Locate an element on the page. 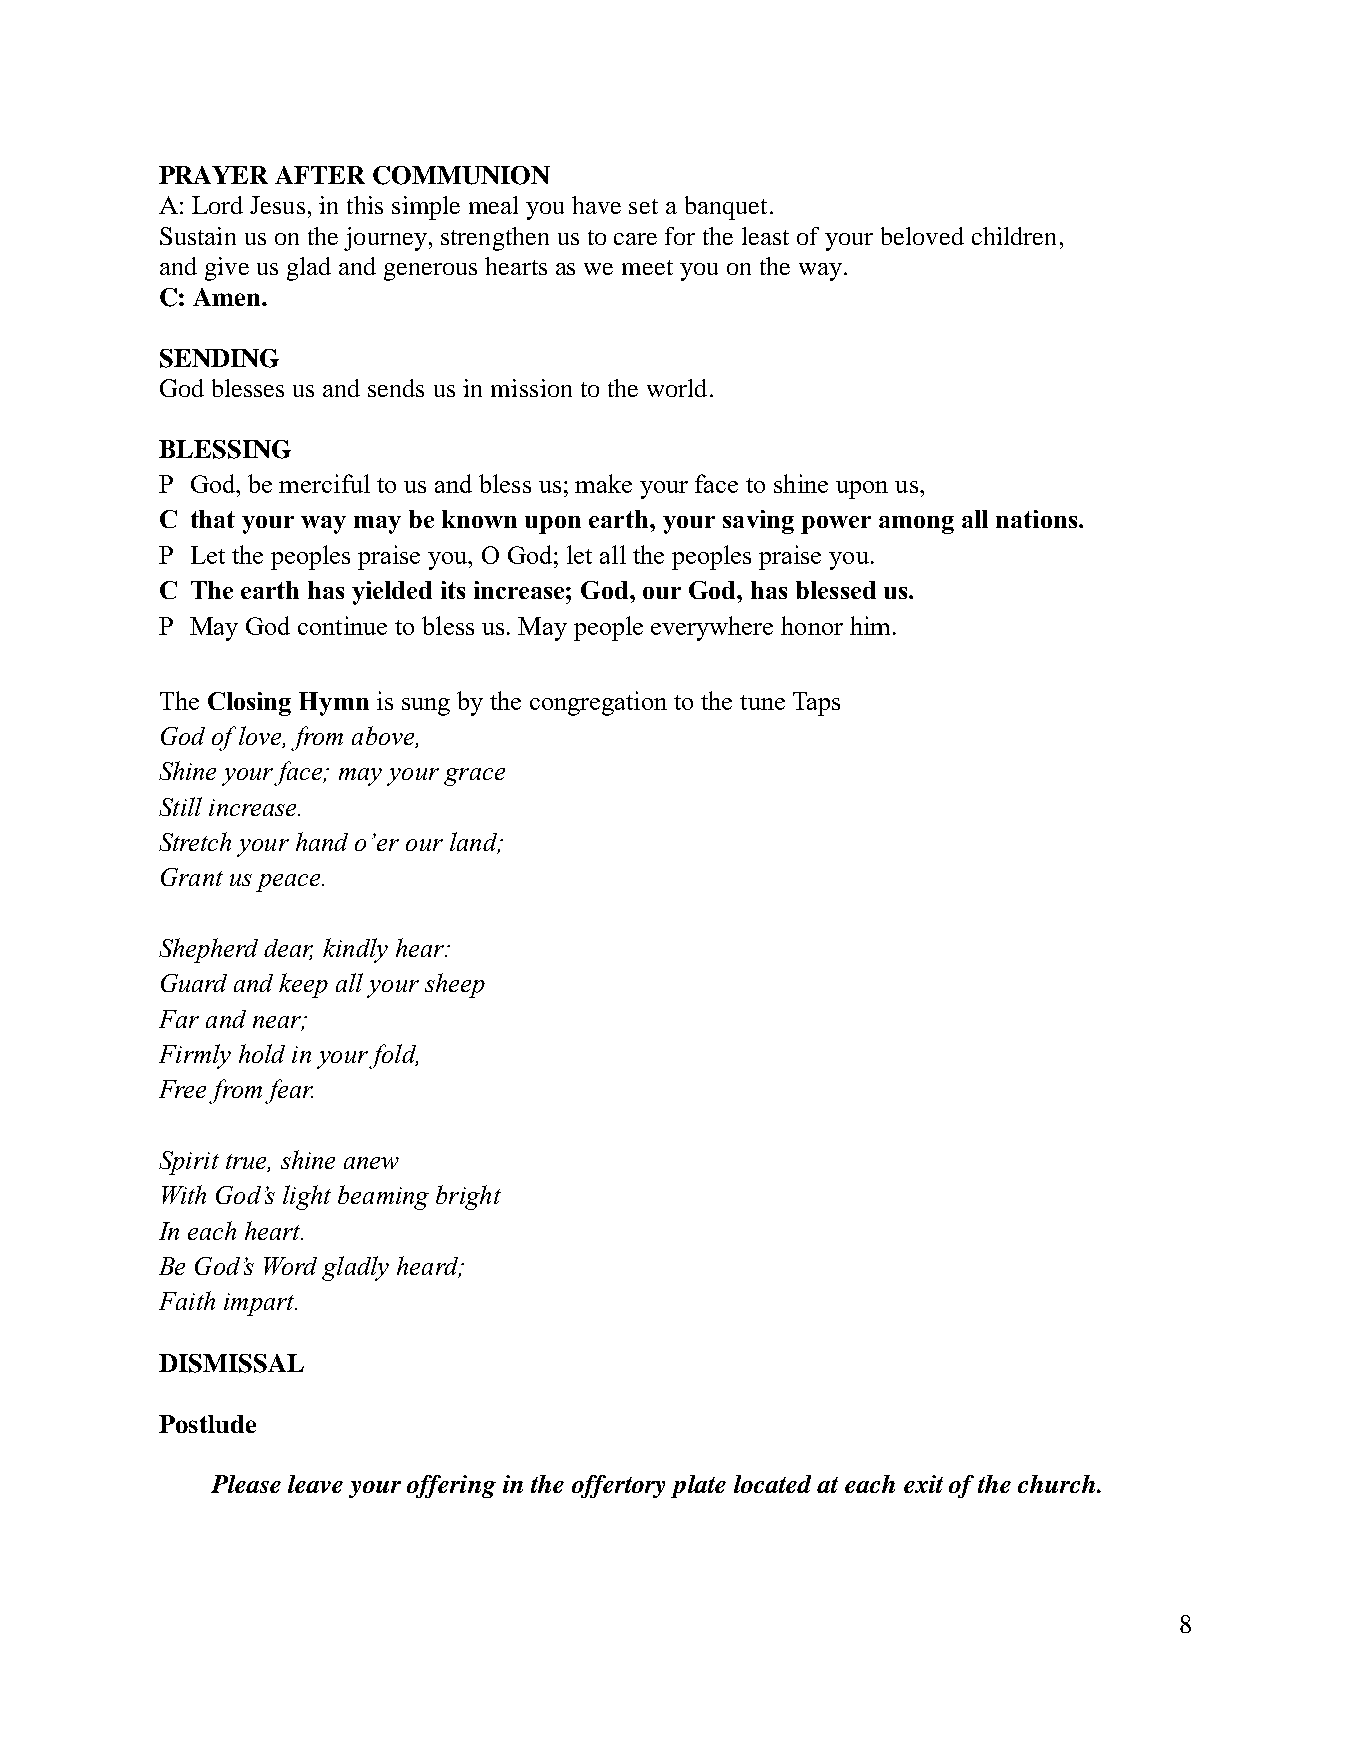  merciful is located at coordinates (324, 483).
